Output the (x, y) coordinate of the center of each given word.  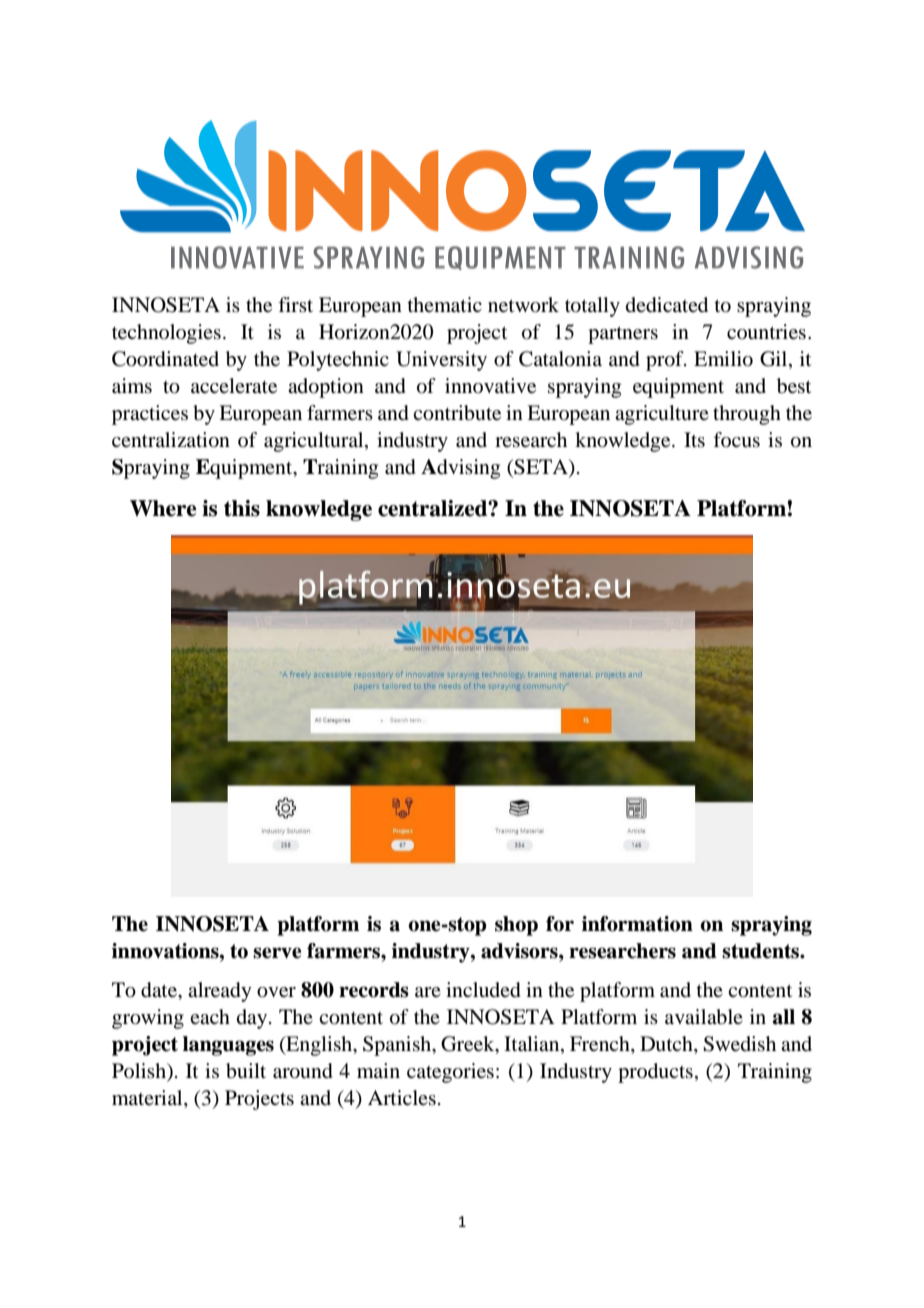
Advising (460, 469)
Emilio (723, 359)
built (246, 1071)
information (637, 924)
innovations (166, 951)
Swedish (739, 1044)
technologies (166, 334)
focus (736, 440)
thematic (445, 305)
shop (516, 926)
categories (450, 1073)
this (242, 508)
